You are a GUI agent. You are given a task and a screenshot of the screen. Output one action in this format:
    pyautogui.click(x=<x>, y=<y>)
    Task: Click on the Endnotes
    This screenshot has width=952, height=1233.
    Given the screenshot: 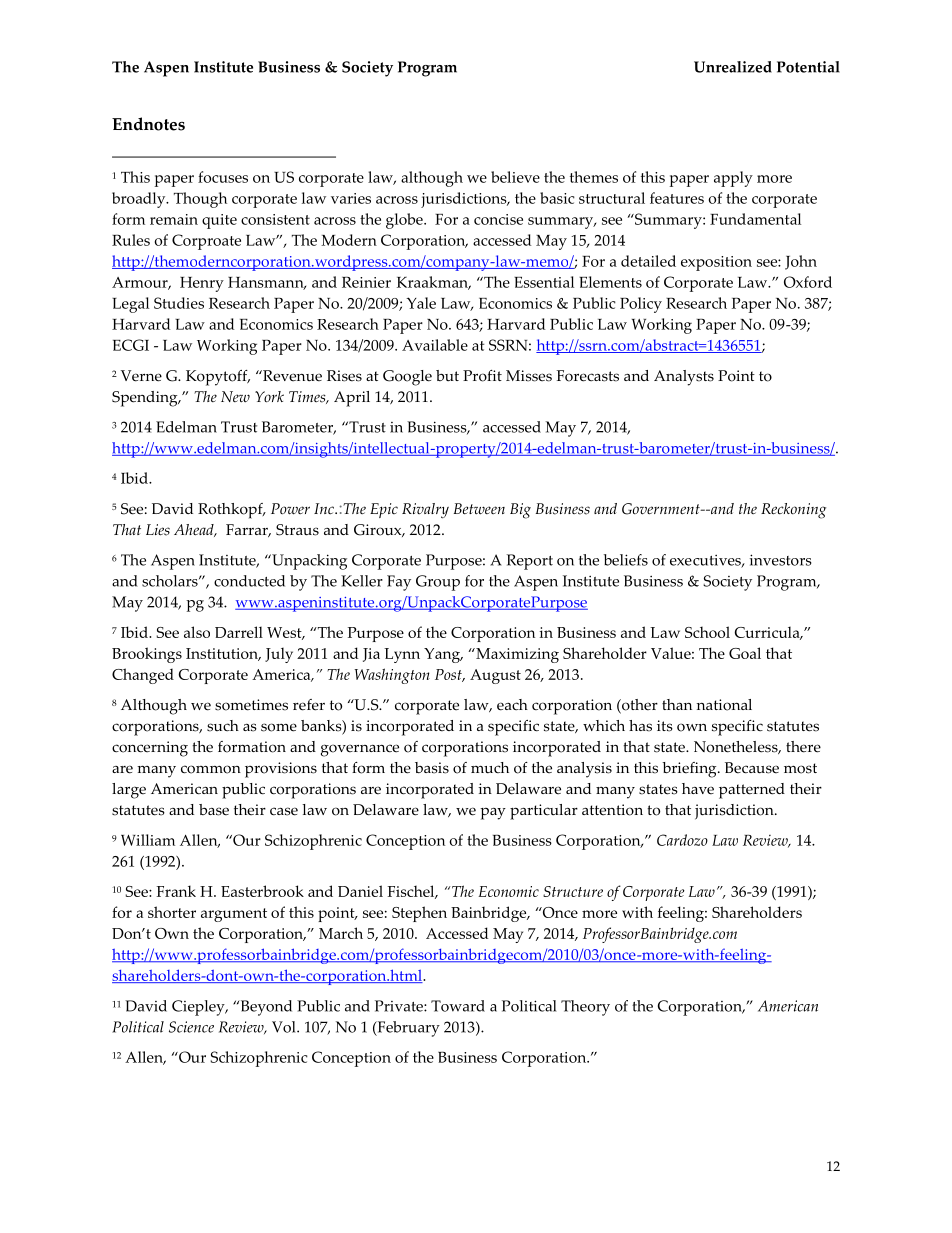 What is the action you would take?
    pyautogui.click(x=148, y=124)
